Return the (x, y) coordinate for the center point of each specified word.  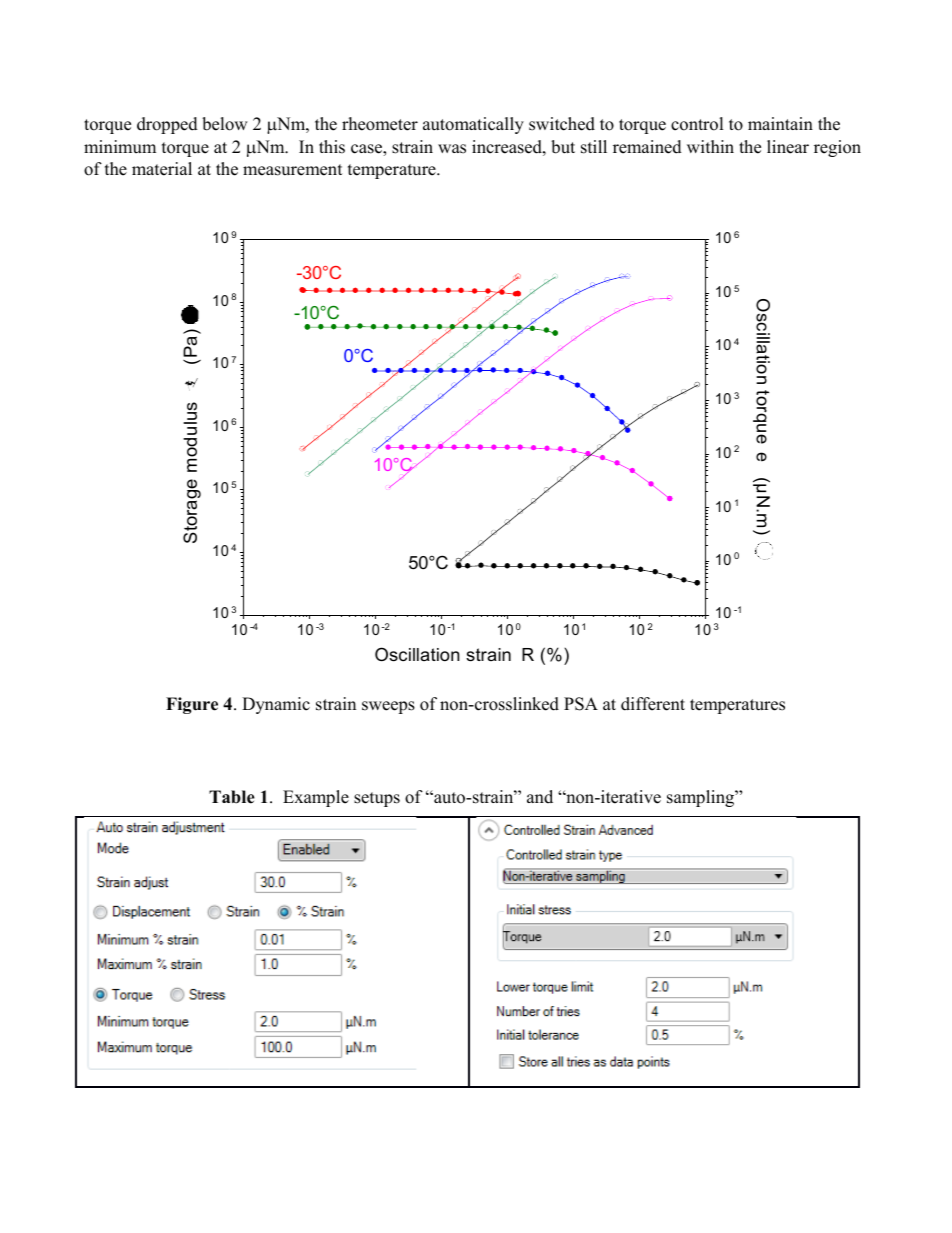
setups (377, 799)
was (452, 149)
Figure (192, 705)
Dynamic (276, 705)
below (225, 124)
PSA (581, 704)
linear (788, 147)
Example (316, 798)
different (653, 704)
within (710, 146)
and (540, 797)
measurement (293, 170)
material (162, 169)
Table (232, 797)
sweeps (388, 707)
